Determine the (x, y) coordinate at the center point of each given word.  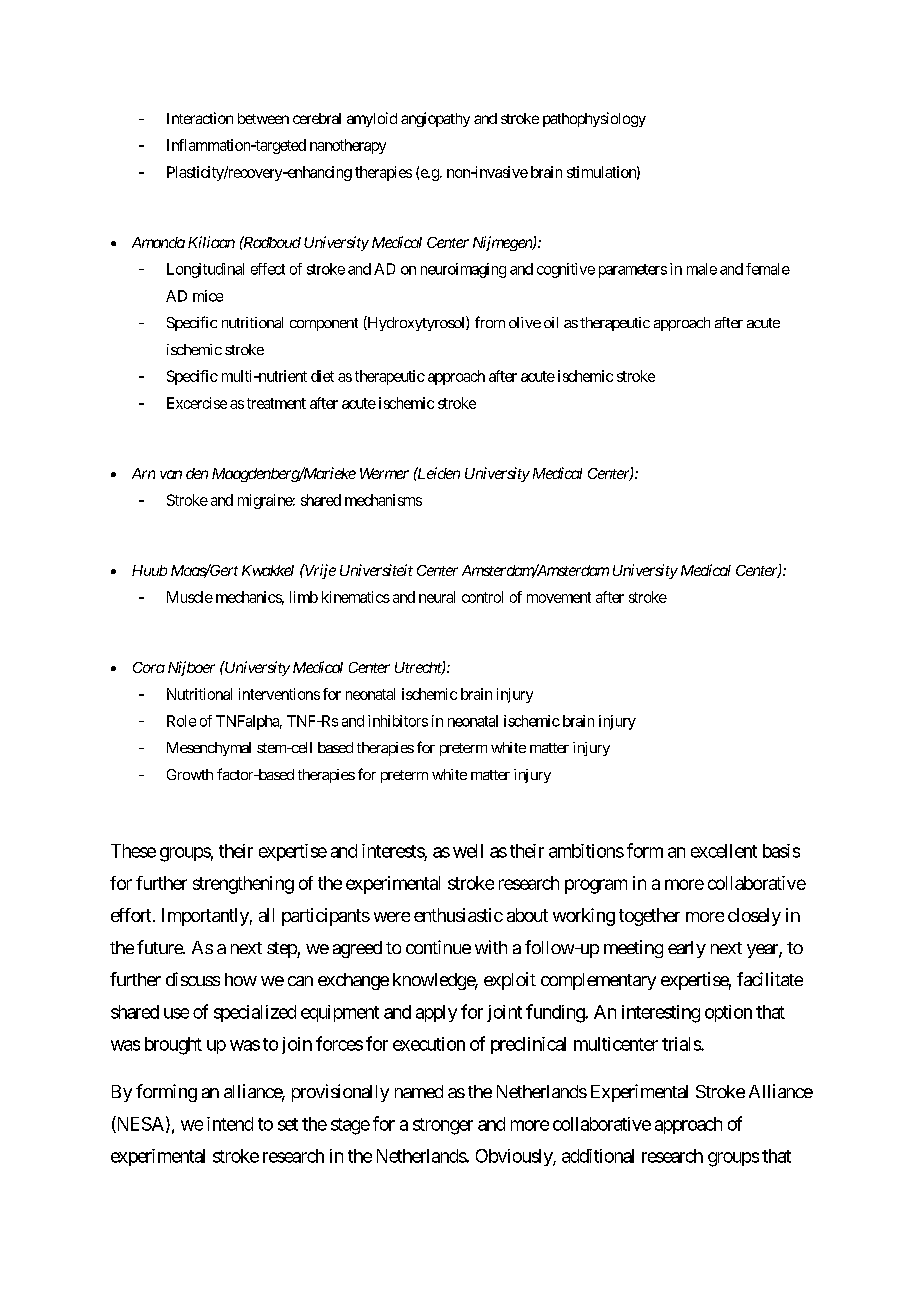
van (171, 474)
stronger (443, 1126)
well (468, 851)
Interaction (200, 118)
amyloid (372, 119)
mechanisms (383, 500)
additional (598, 1156)
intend (230, 1124)
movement (559, 597)
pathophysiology (594, 119)
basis (781, 851)
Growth (190, 774)
